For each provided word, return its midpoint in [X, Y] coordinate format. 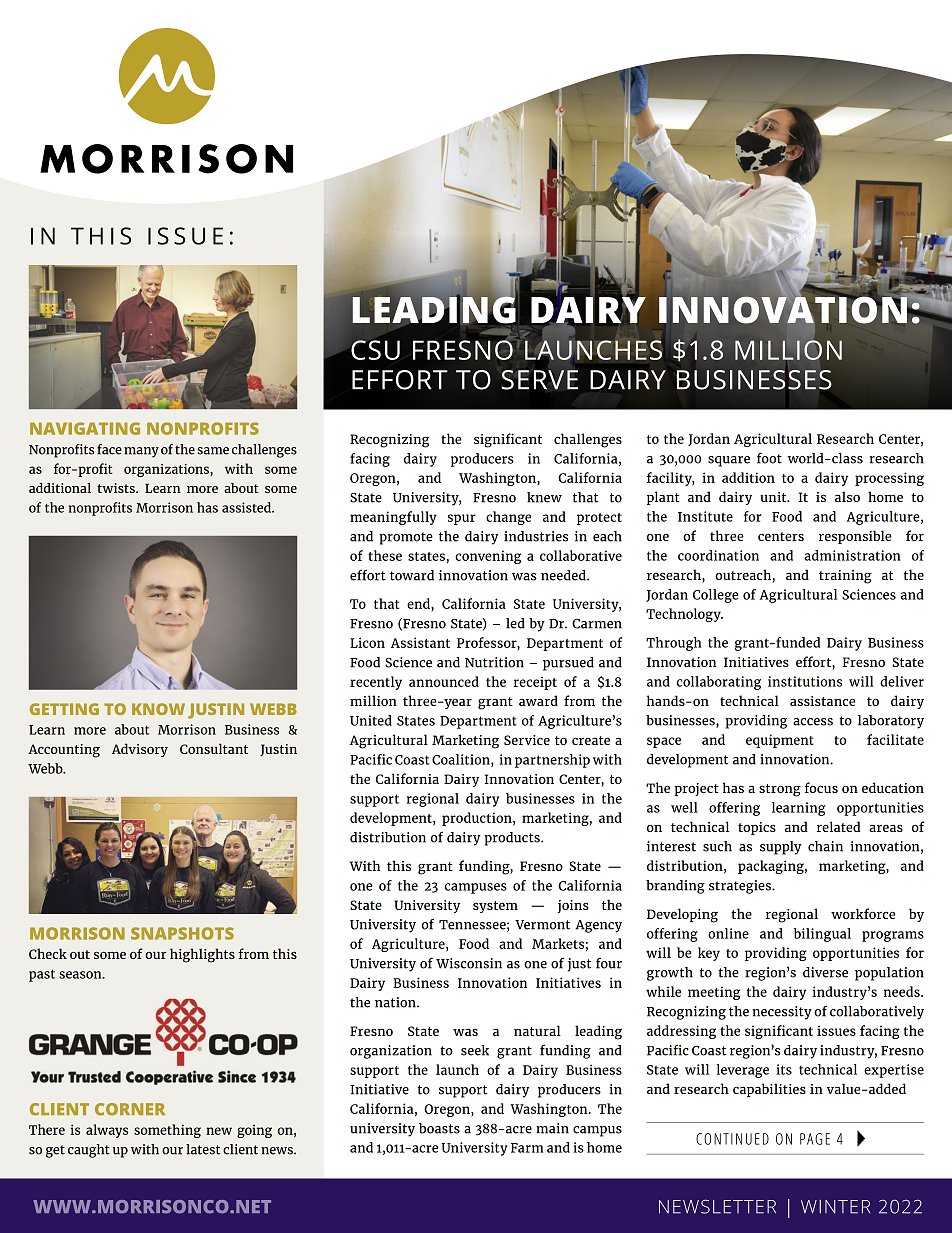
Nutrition [494, 662]
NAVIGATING [85, 428]
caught [89, 1151]
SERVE [539, 380]
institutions [805, 681]
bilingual [822, 935]
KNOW [158, 709]
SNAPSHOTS [182, 933]
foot [769, 458]
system [495, 907]
